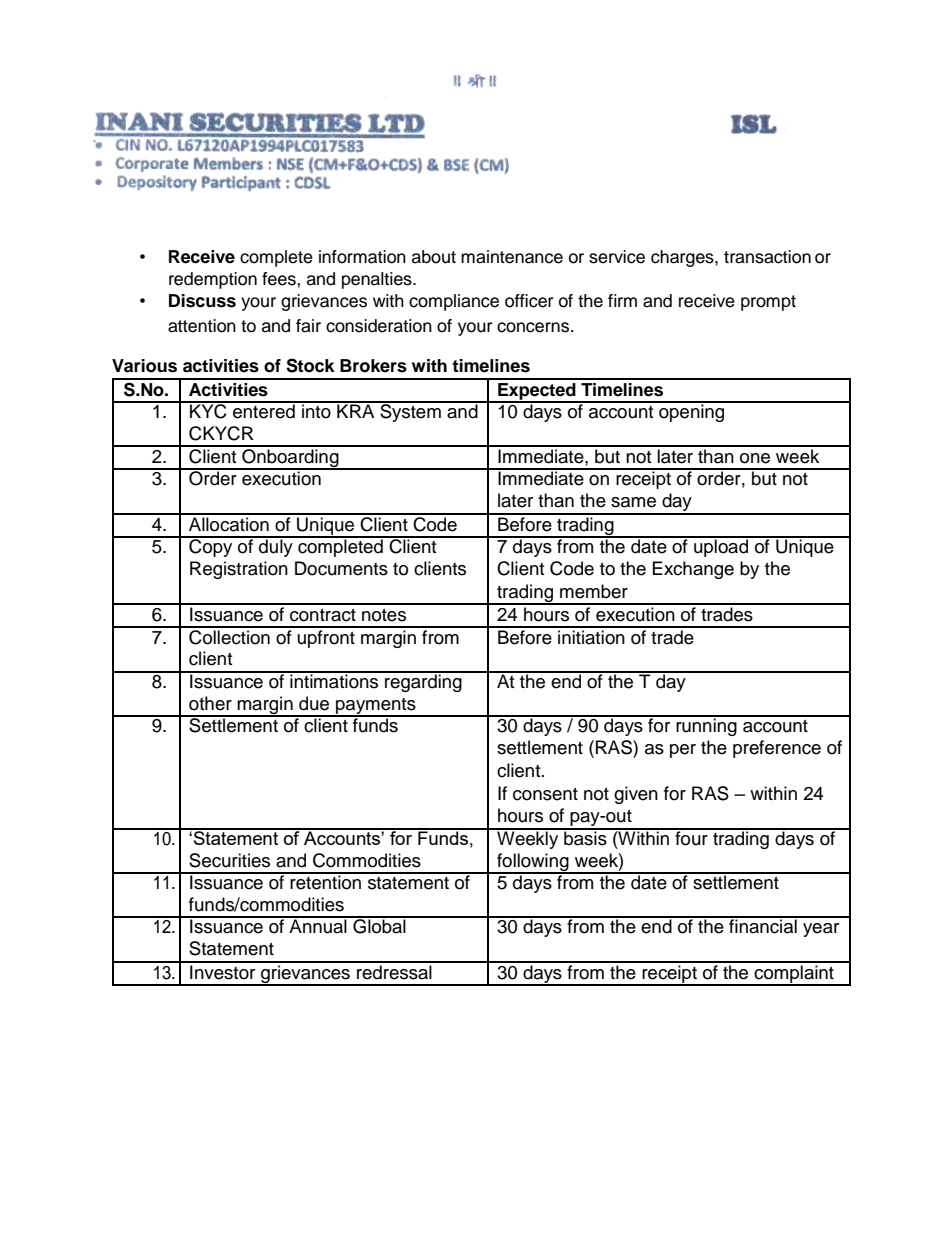  I want to click on transaction, so click(767, 257).
